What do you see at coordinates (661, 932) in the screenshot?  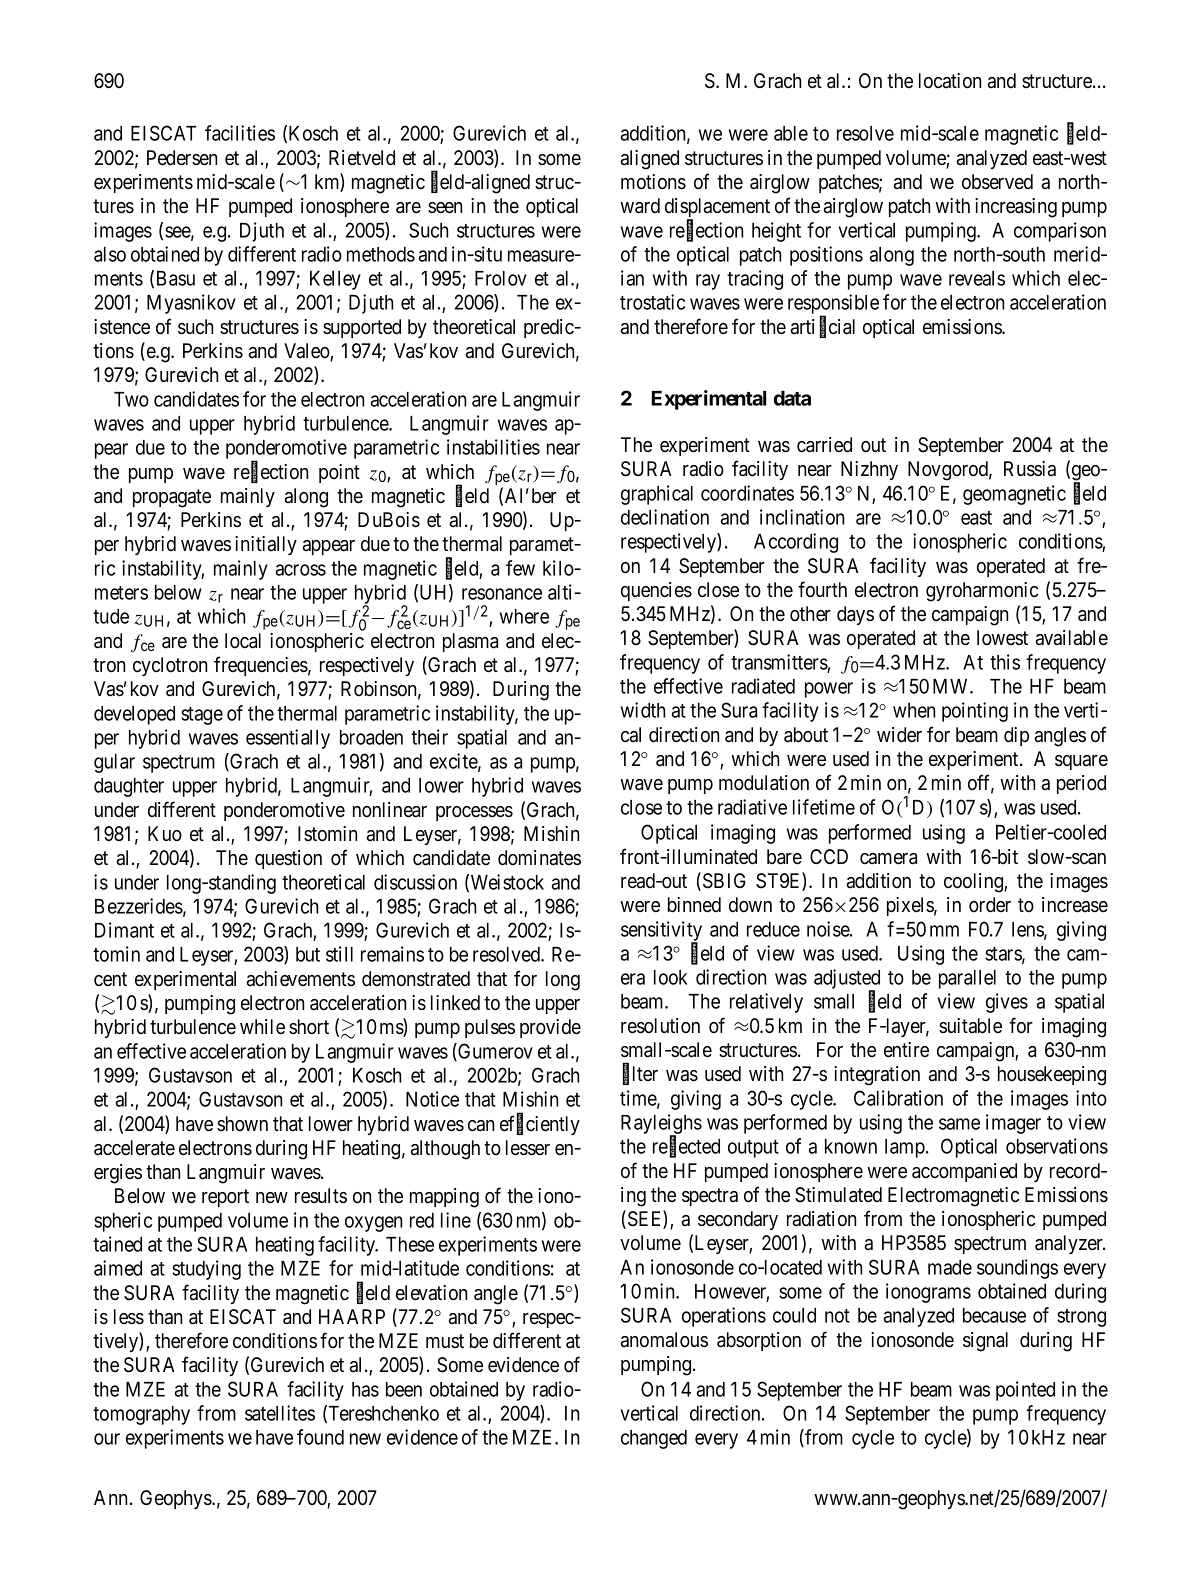 I see `sensitivity` at bounding box center [661, 932].
